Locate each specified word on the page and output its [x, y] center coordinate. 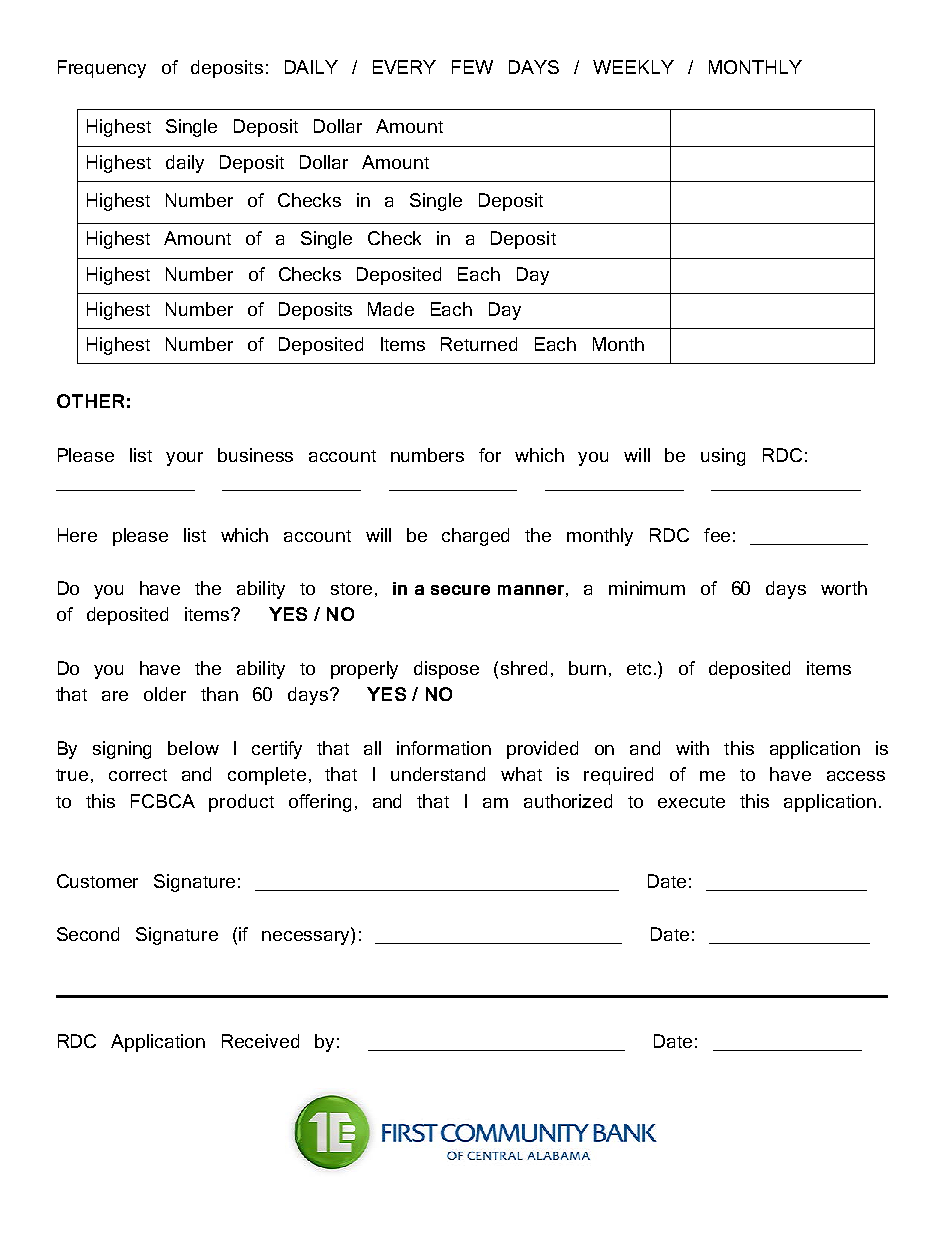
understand [438, 774]
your [184, 459]
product [241, 803]
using [723, 457]
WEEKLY [633, 67]
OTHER [90, 401]
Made [391, 309]
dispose [446, 670]
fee [717, 535]
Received [260, 1041]
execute [691, 802]
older [165, 694]
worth [844, 588]
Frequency [102, 69]
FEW [472, 67]
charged [475, 537]
